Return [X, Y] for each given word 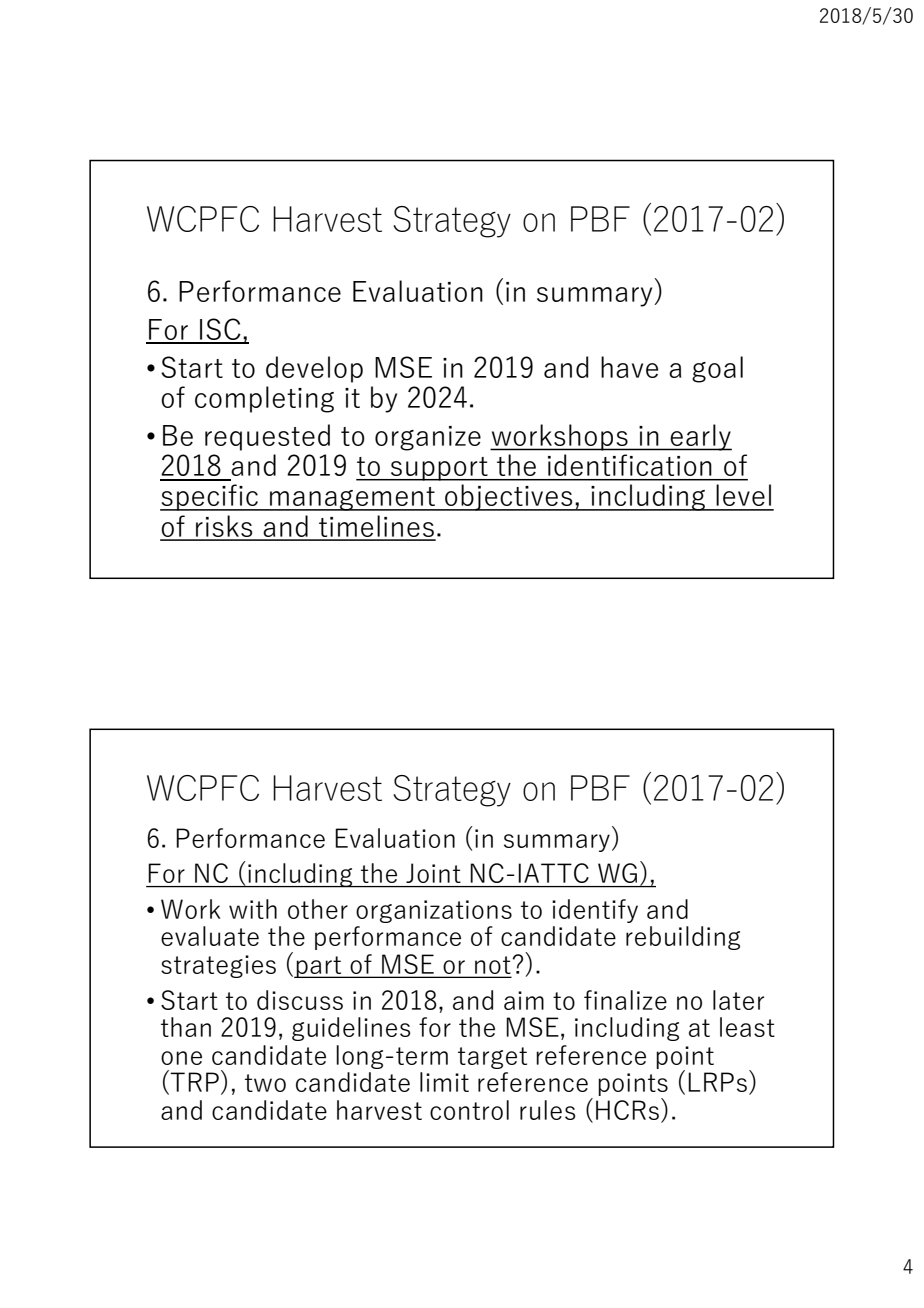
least [747, 1027]
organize [428, 438]
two [265, 1083]
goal [717, 369]
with [253, 909]
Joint [433, 873]
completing [264, 399]
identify [595, 911]
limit [444, 1082]
